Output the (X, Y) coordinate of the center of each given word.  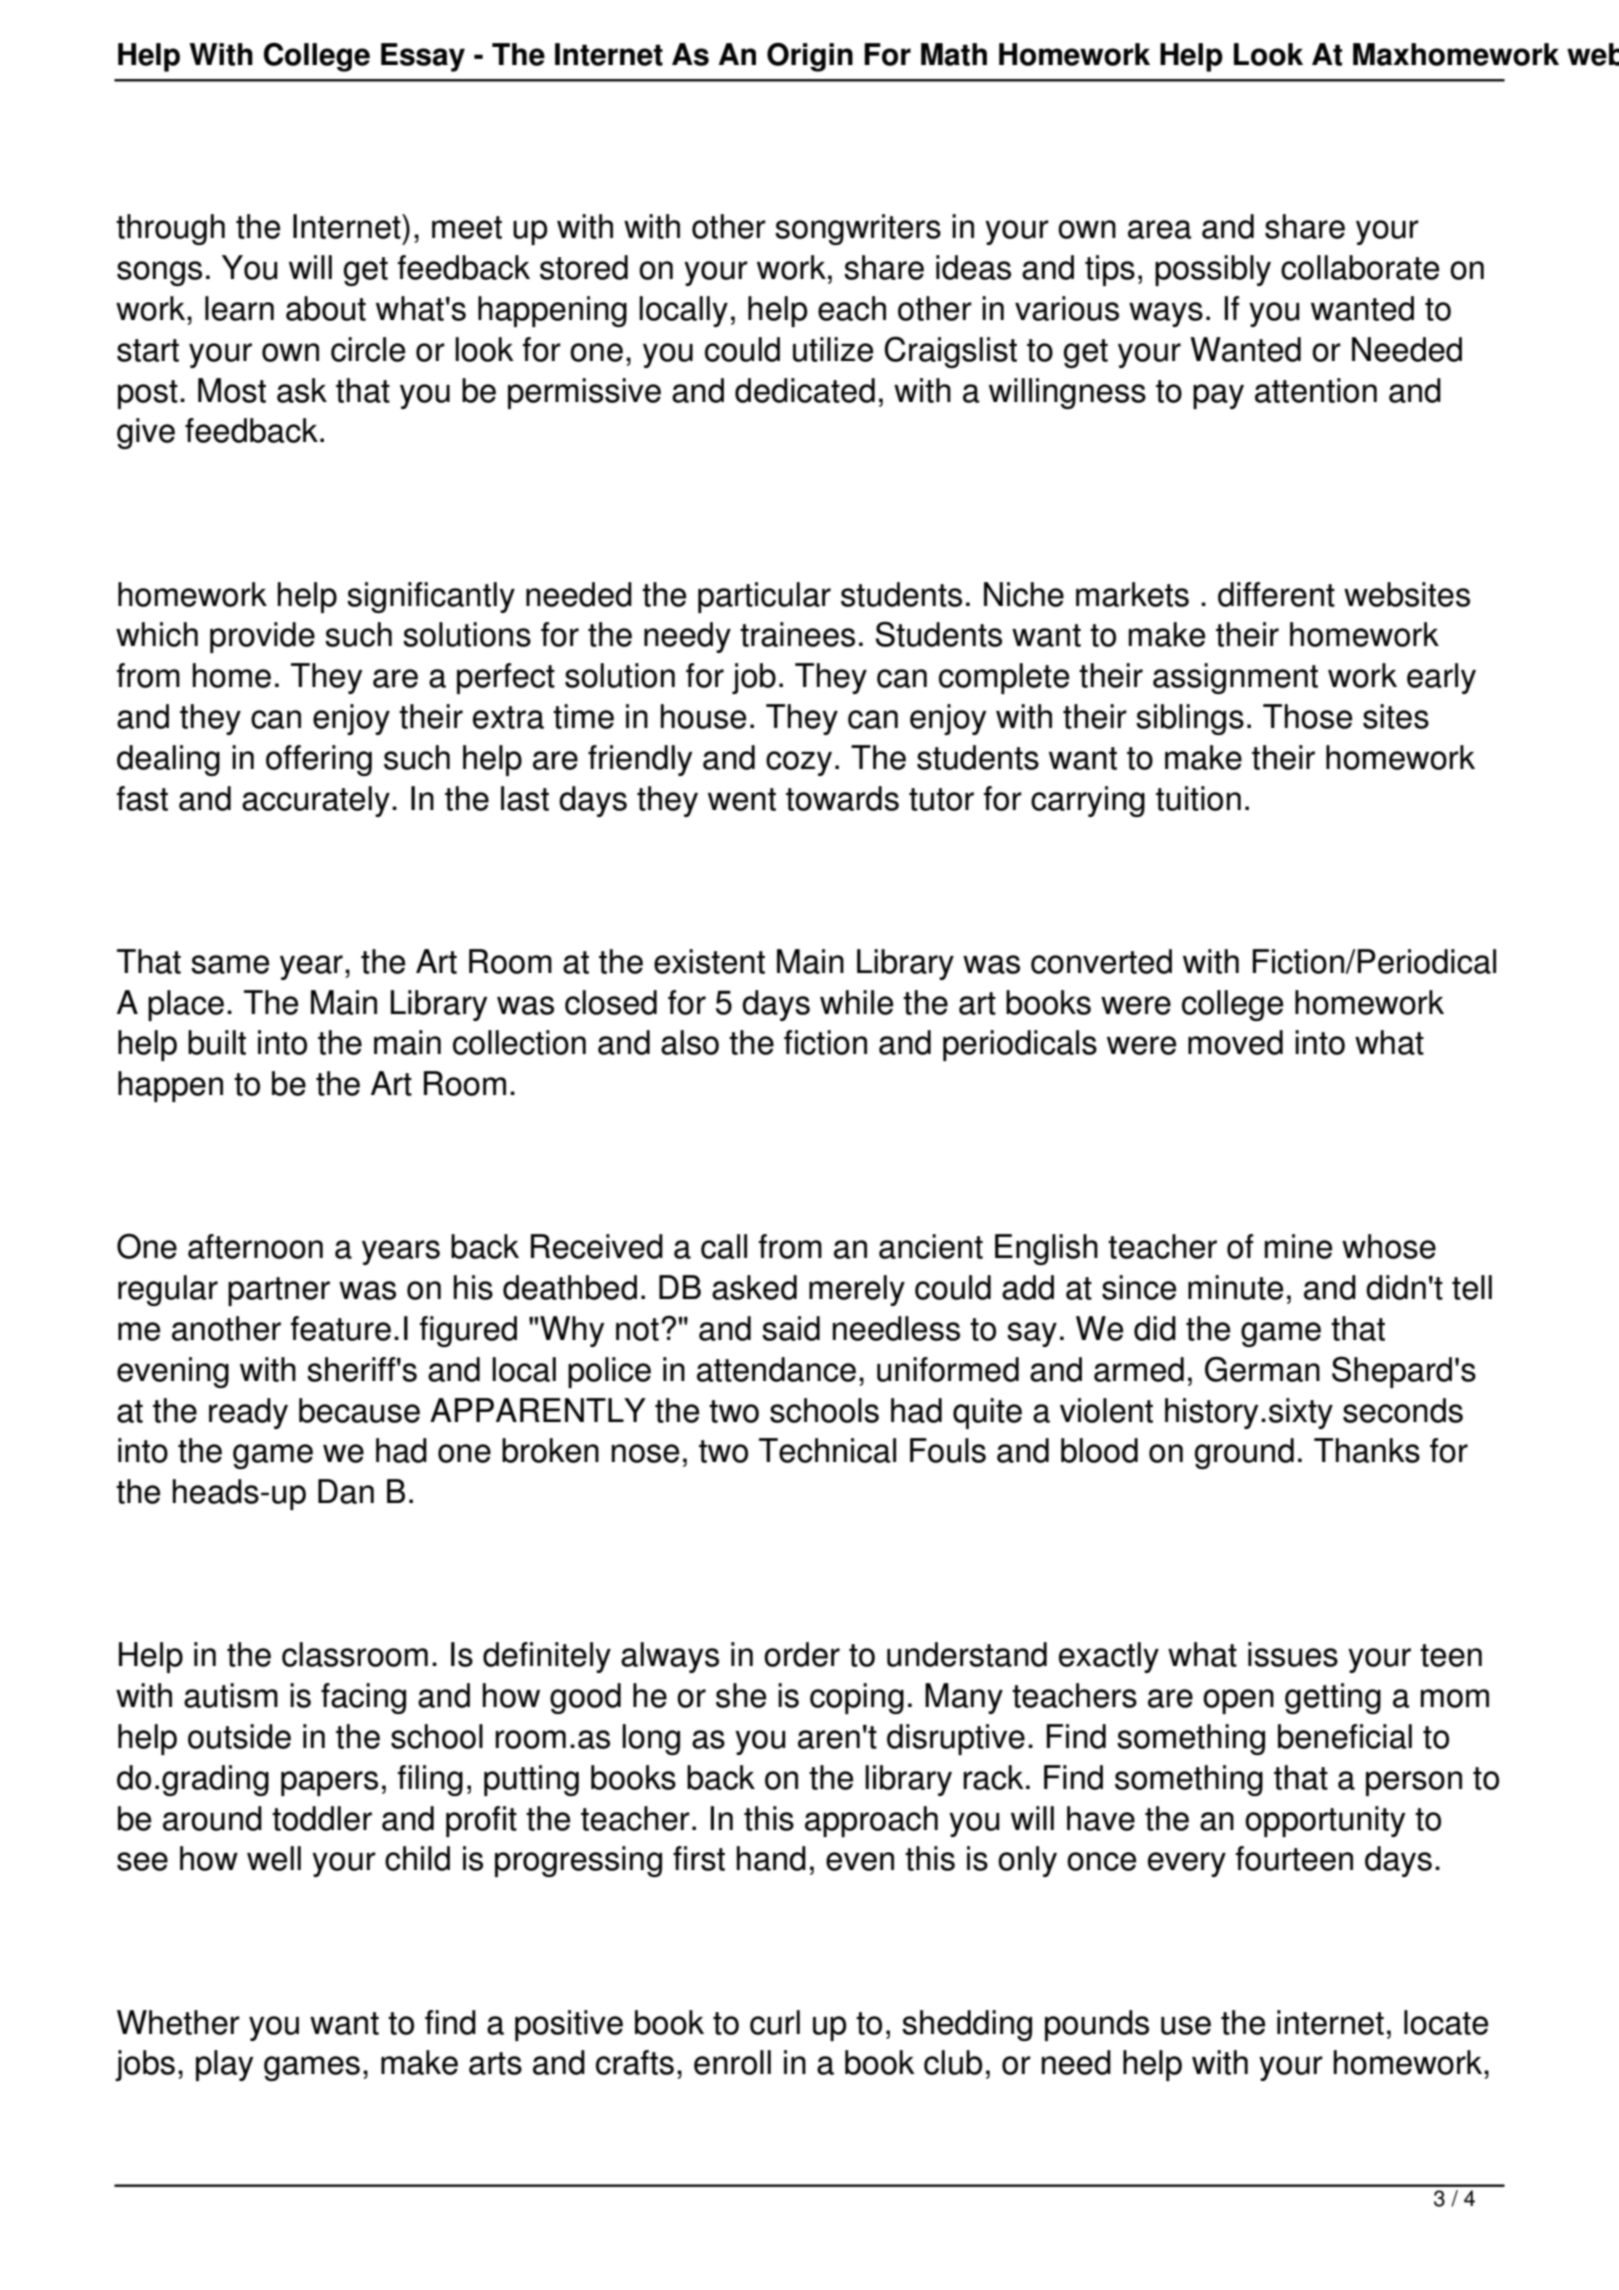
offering (319, 760)
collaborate (1360, 267)
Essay (423, 57)
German (1262, 1369)
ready (248, 1413)
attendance (776, 1369)
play (224, 2065)
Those (1307, 716)
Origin (810, 57)
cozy (799, 763)
